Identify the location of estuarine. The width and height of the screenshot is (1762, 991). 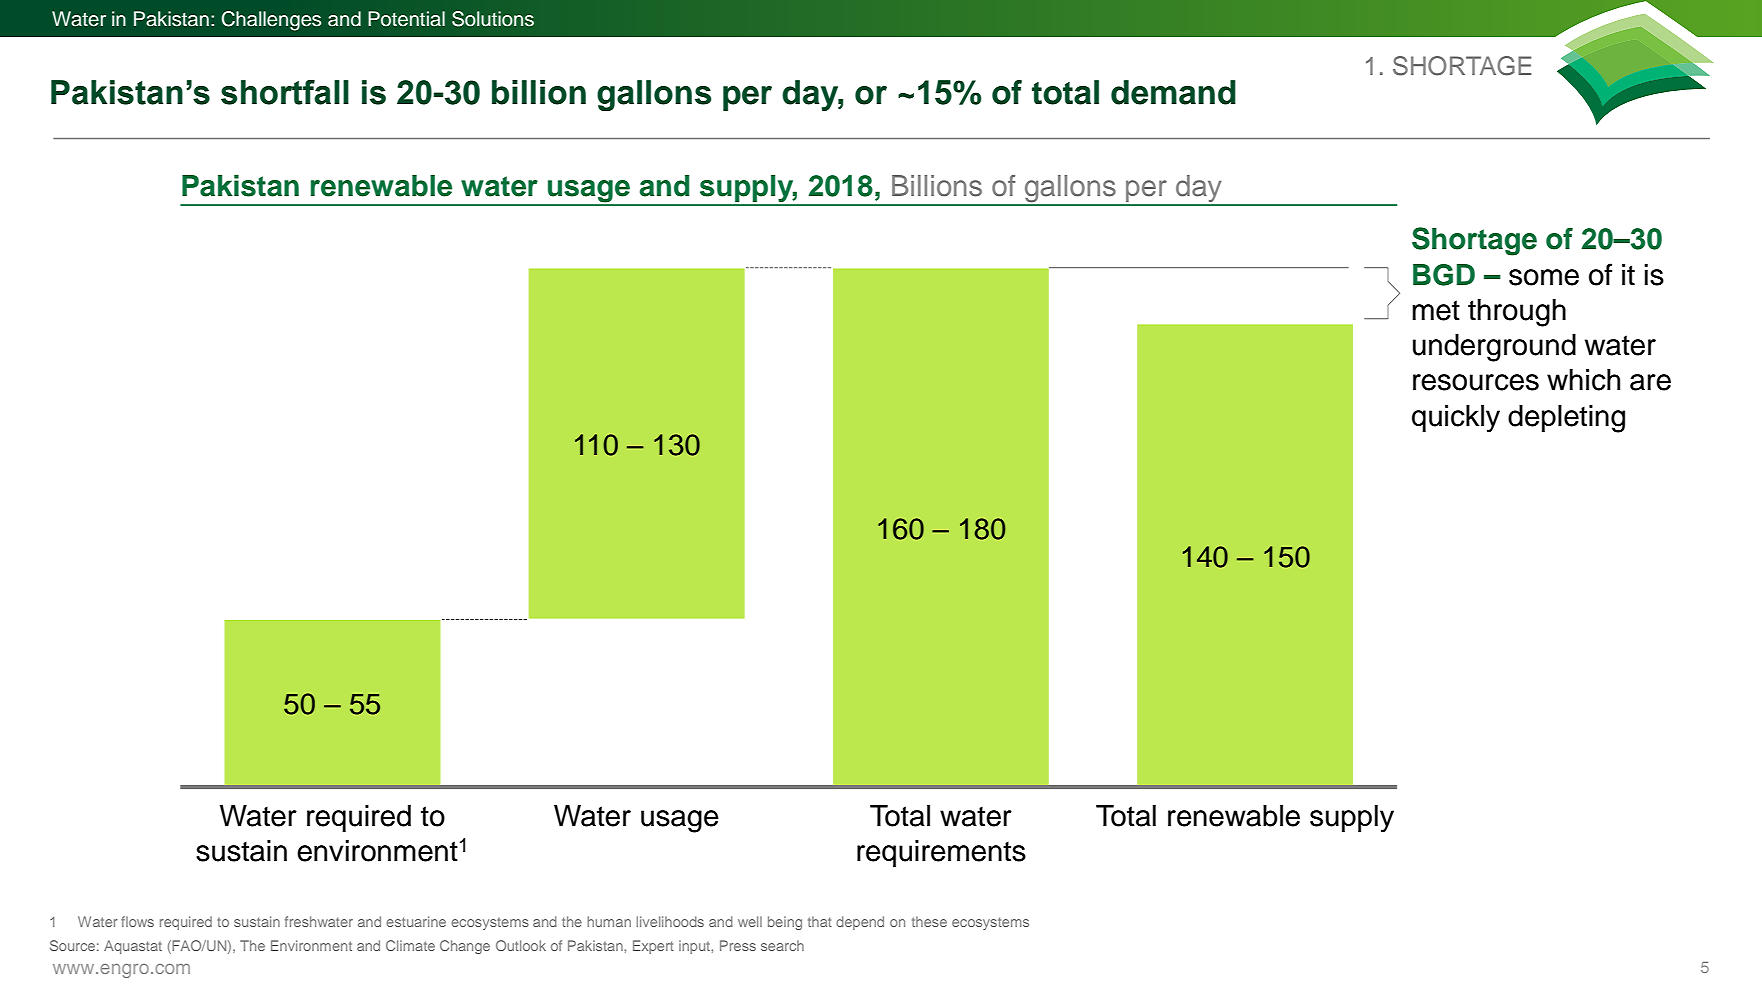
(416, 921).
